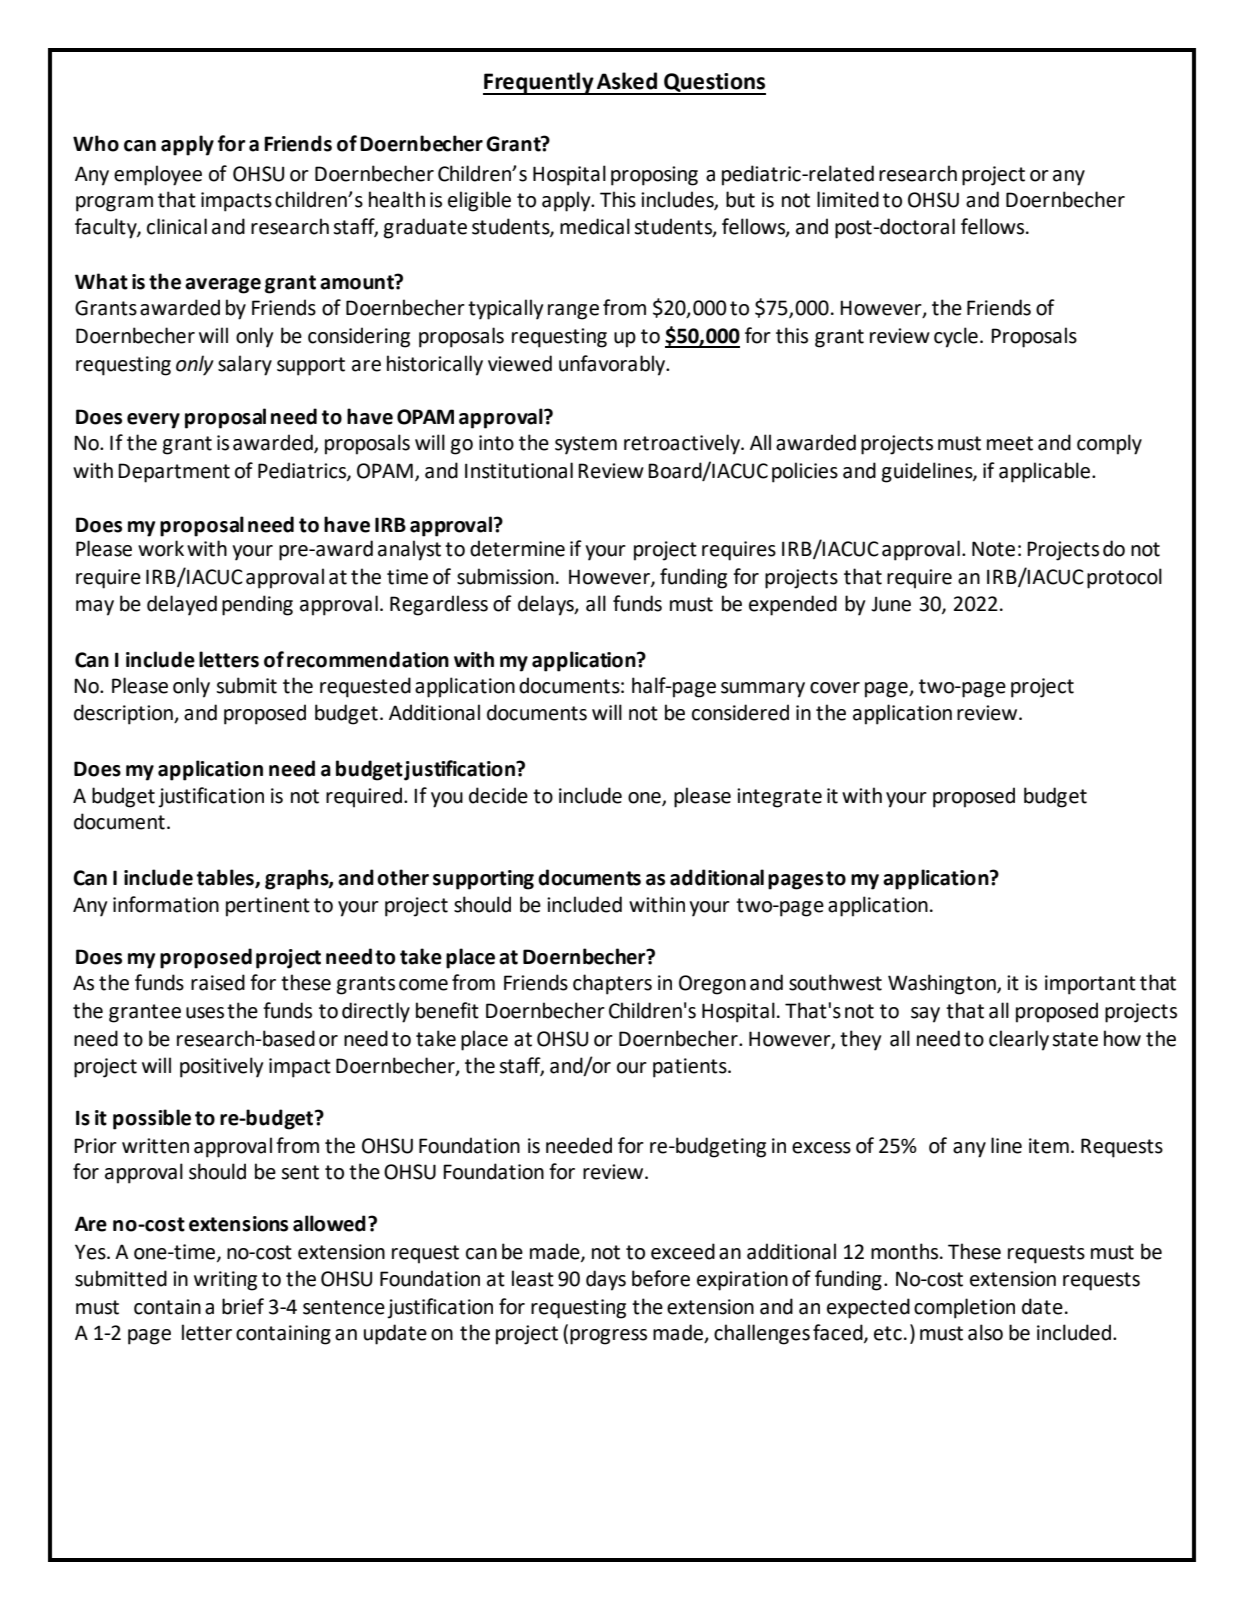 The image size is (1244, 1610). What do you see at coordinates (158, 175) in the page?
I see `employee` at bounding box center [158, 175].
